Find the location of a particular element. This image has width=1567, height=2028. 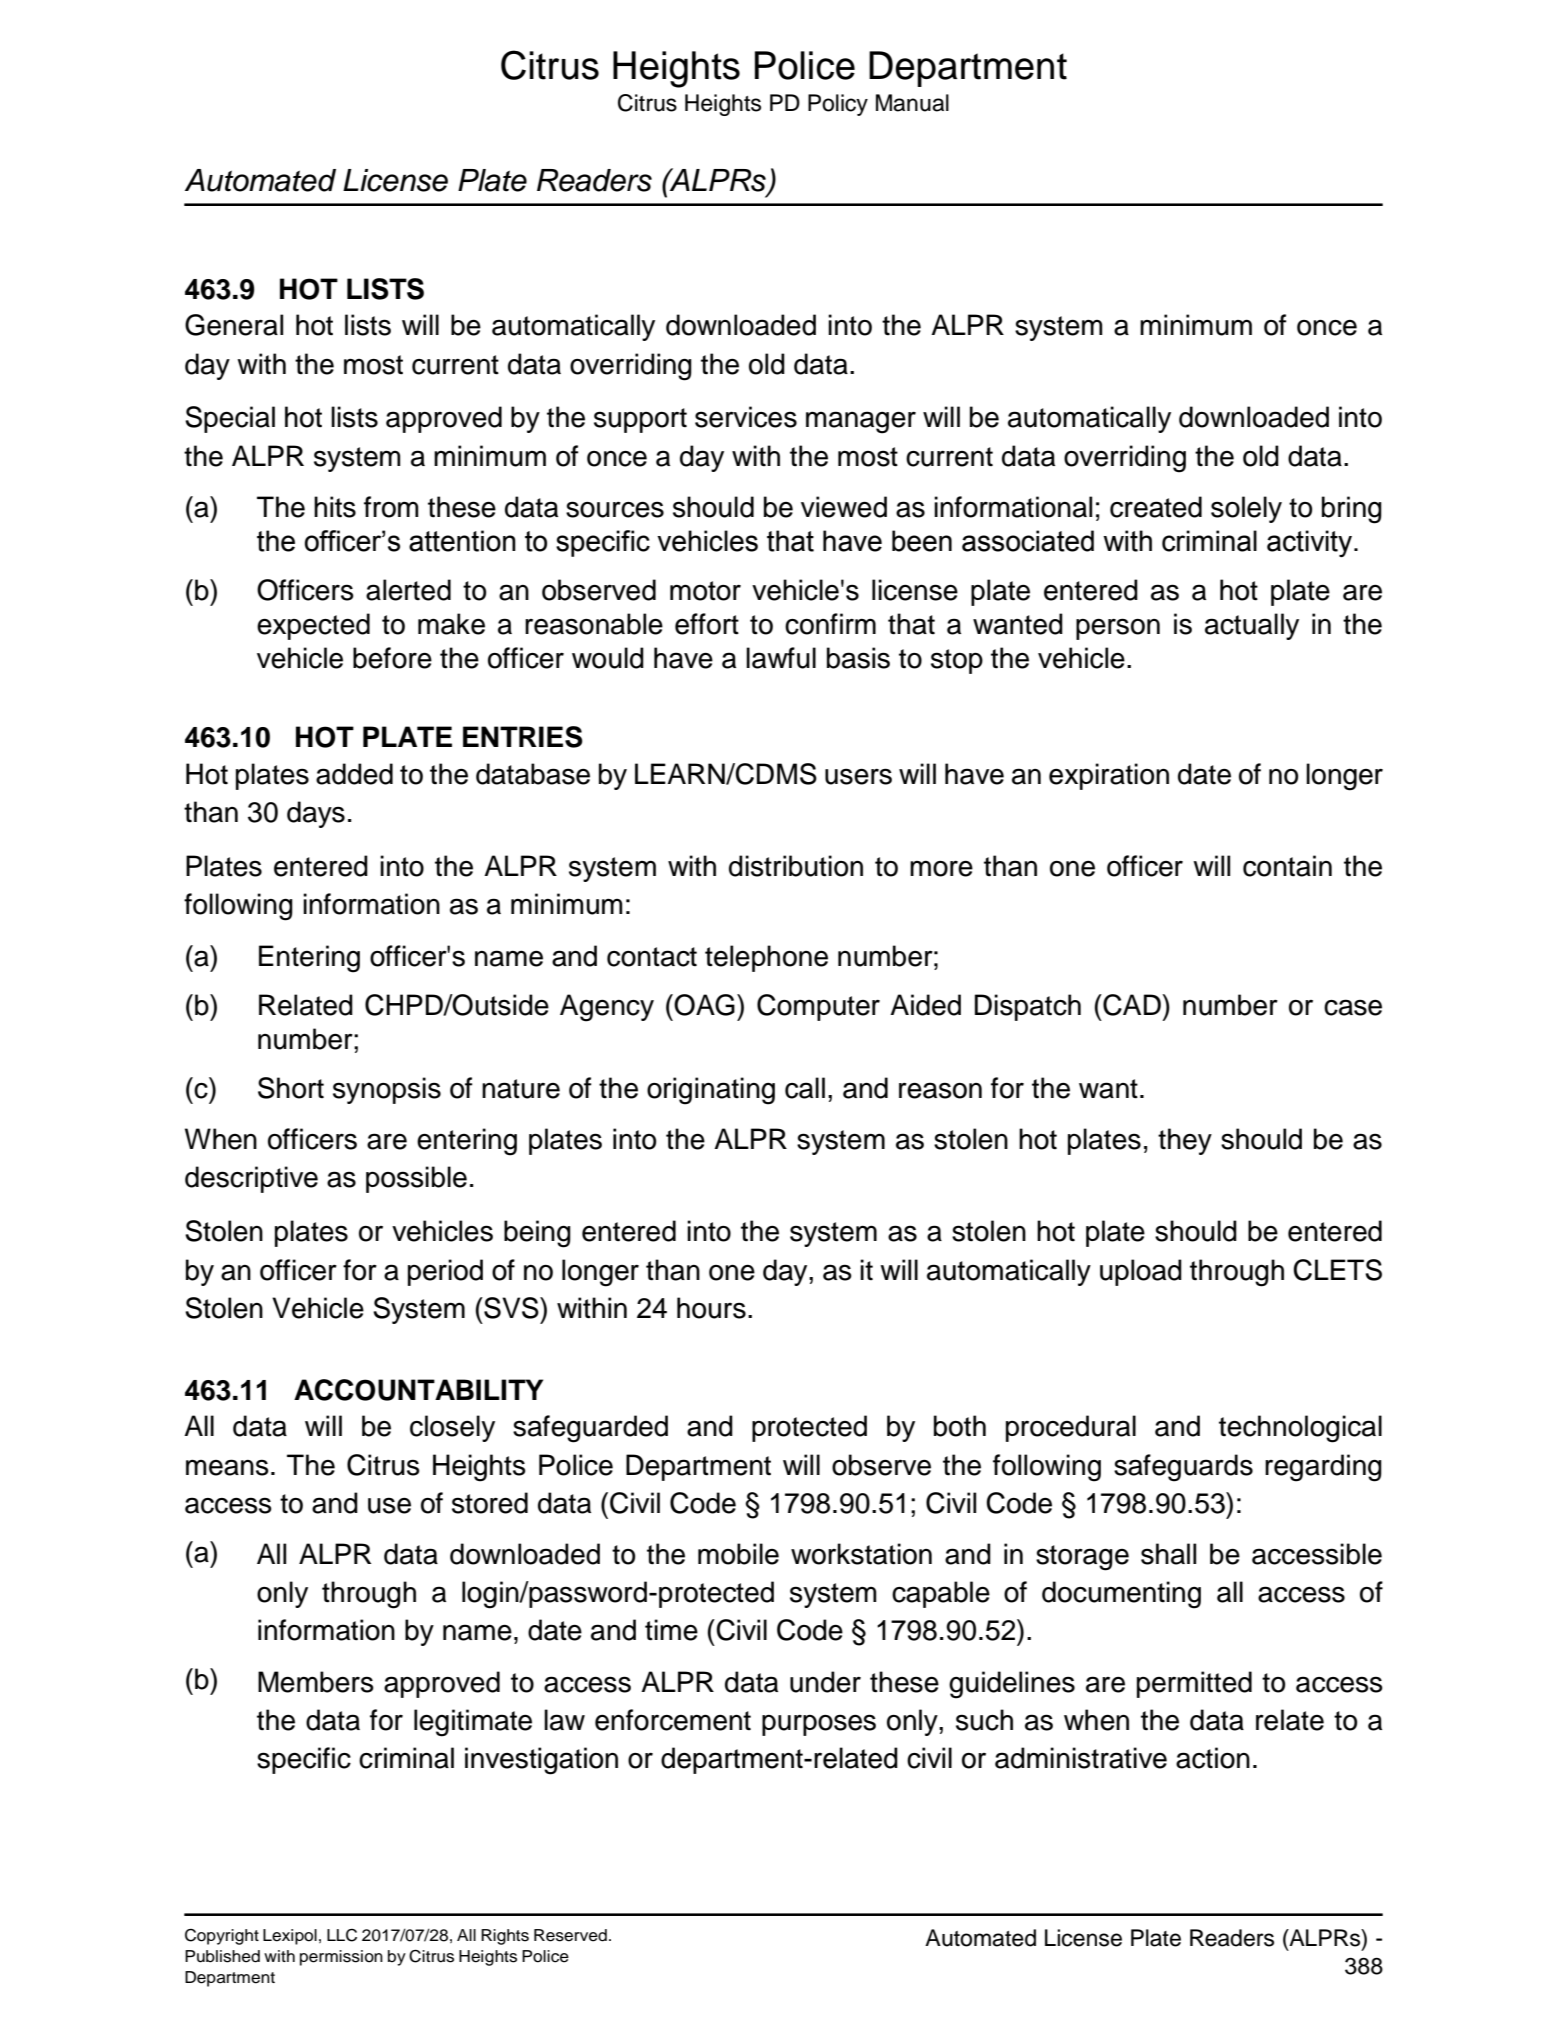

Computer is located at coordinates (818, 1007).
